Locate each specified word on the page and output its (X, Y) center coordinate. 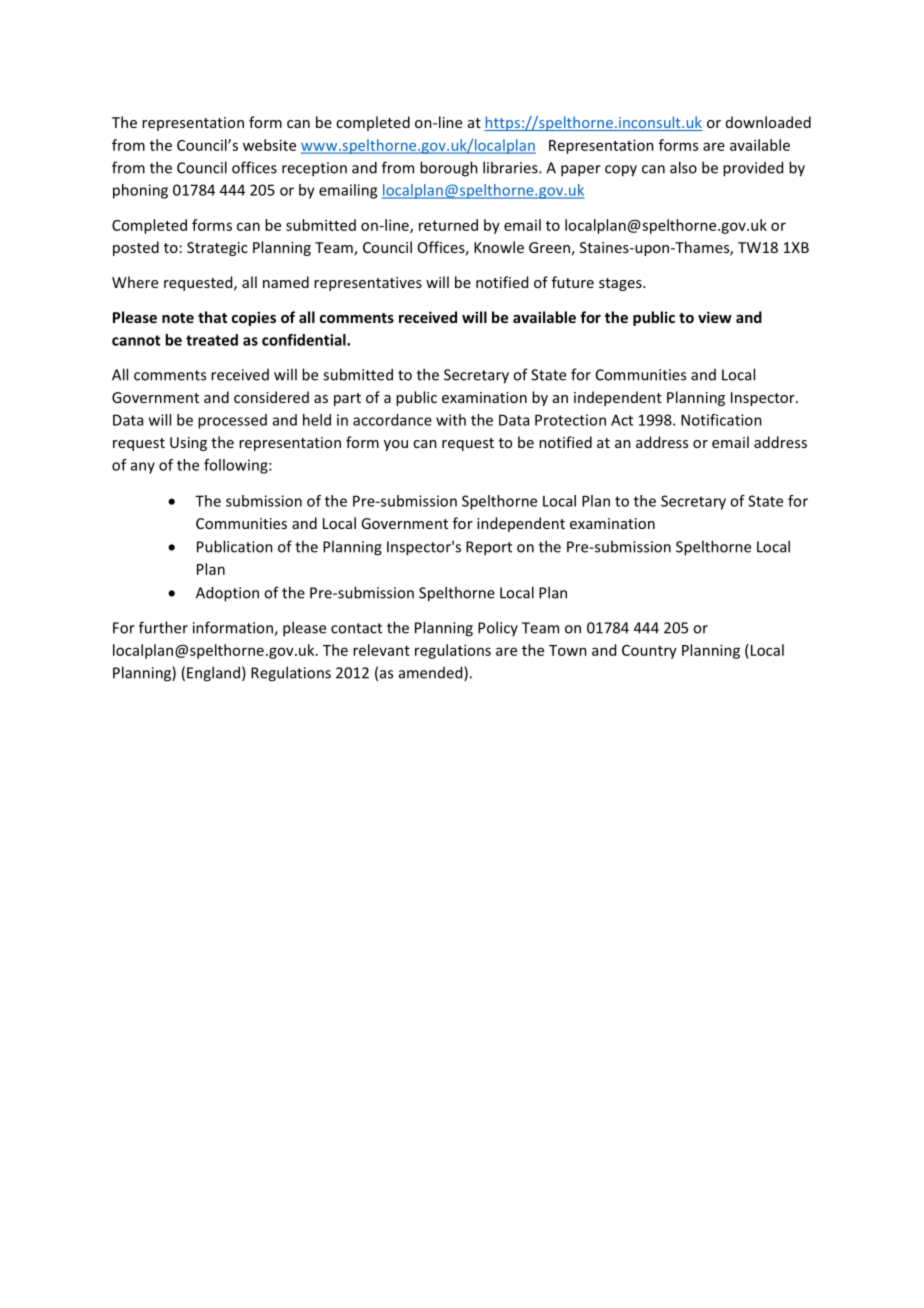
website (269, 145)
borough (449, 169)
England (213, 674)
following (237, 466)
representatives (368, 284)
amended (432, 673)
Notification (721, 420)
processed (232, 421)
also (683, 167)
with (451, 420)
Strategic (217, 249)
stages (621, 284)
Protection (570, 420)
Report (489, 548)
